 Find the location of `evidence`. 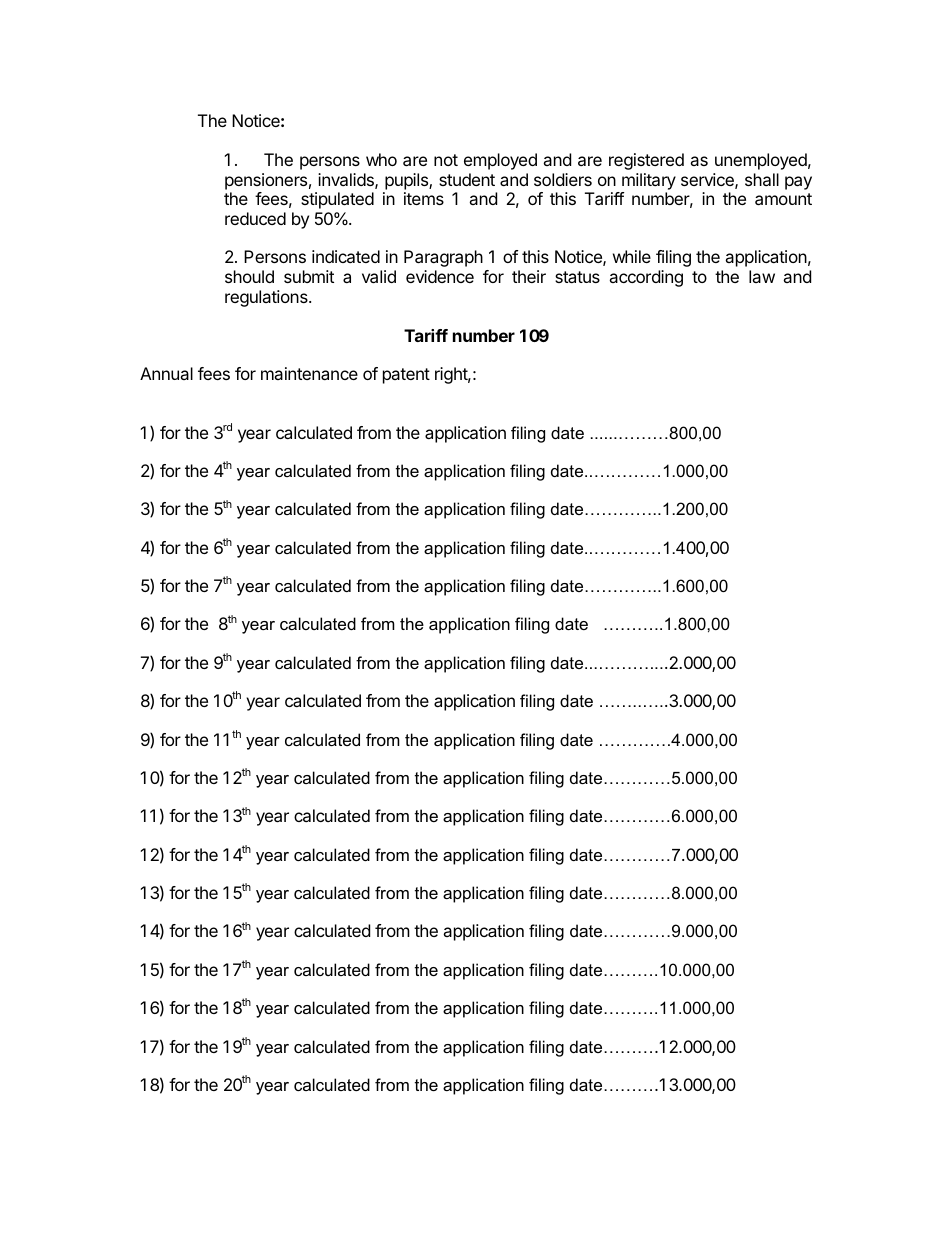

evidence is located at coordinates (440, 276).
